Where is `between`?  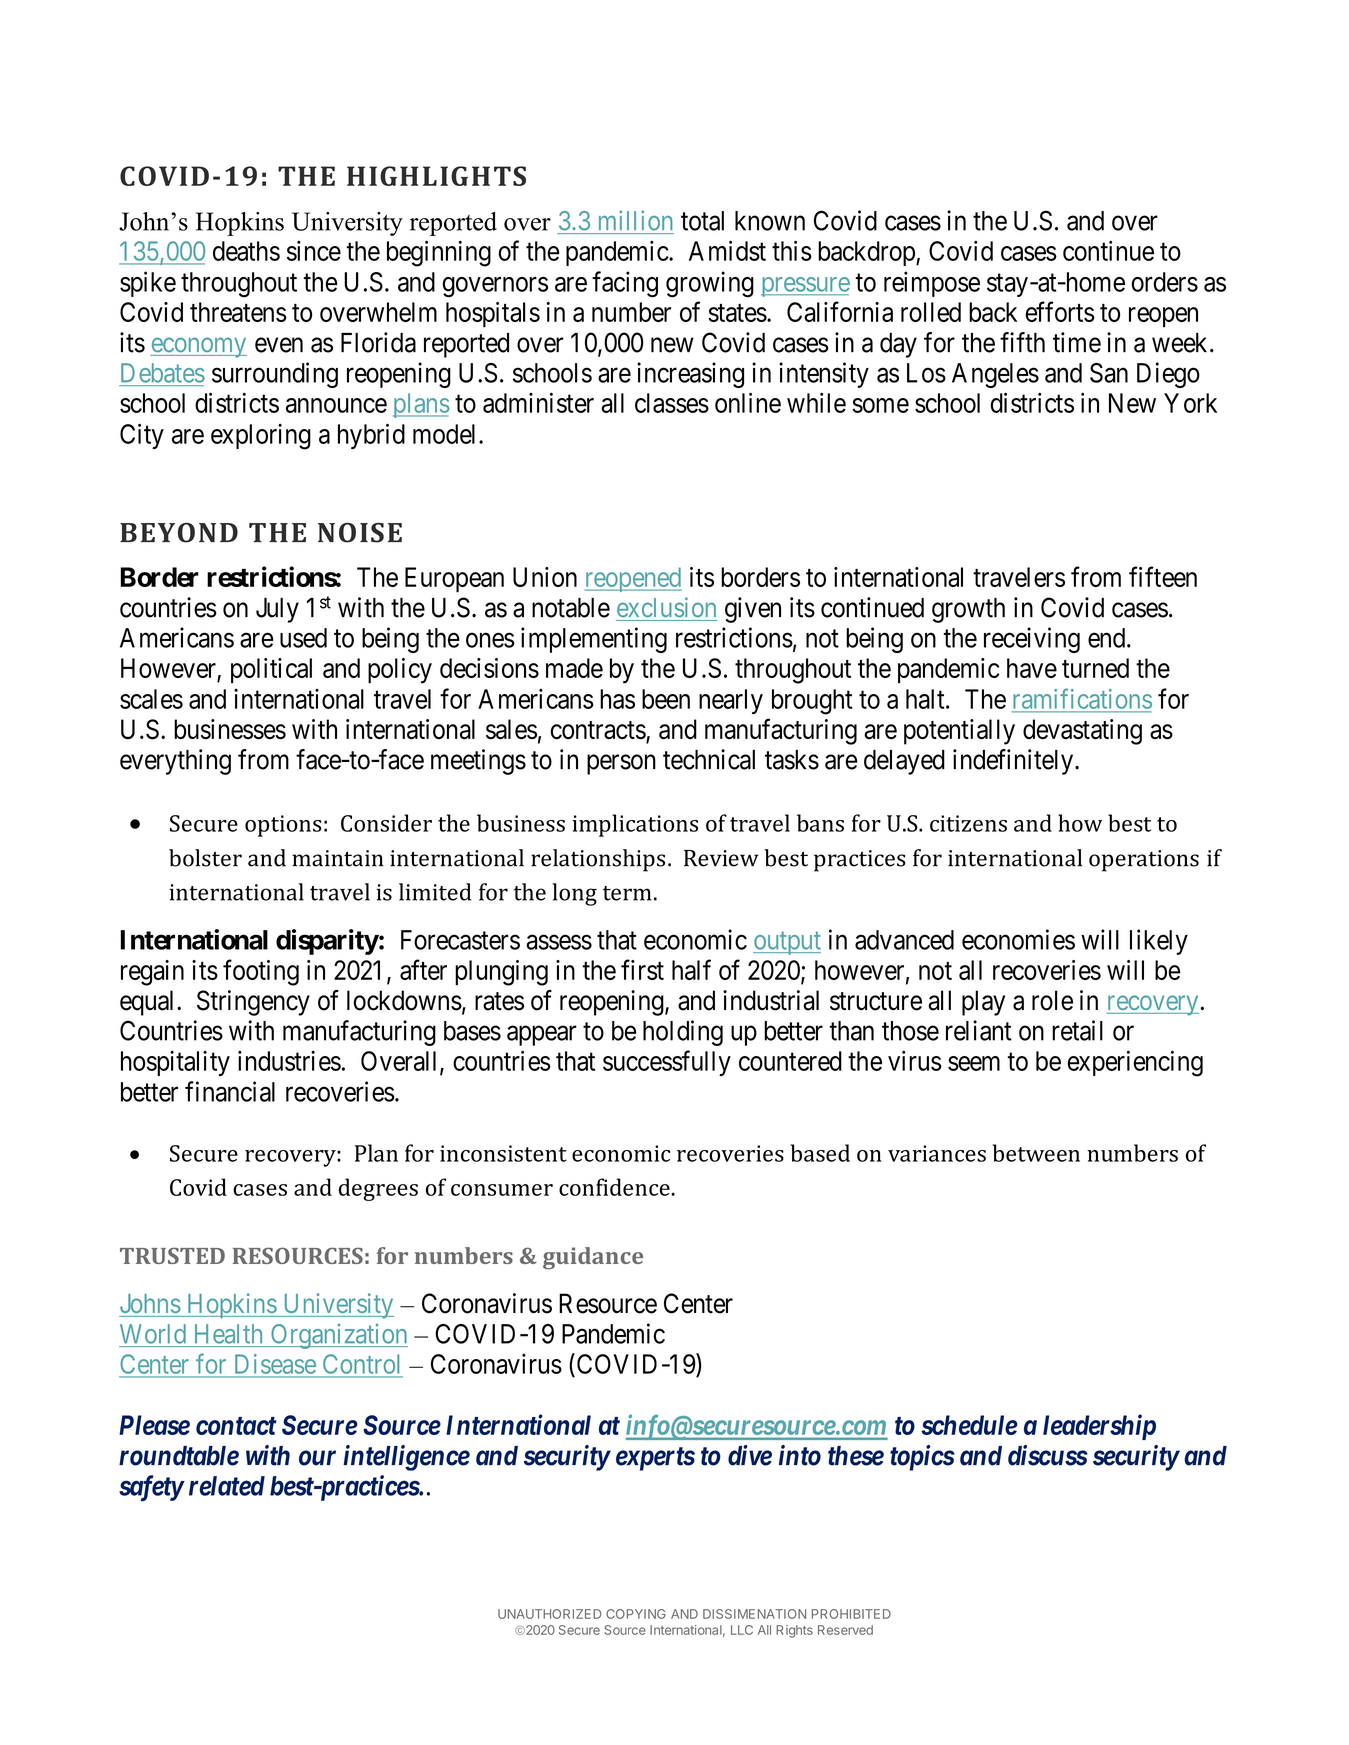 between is located at coordinates (1036, 1153).
